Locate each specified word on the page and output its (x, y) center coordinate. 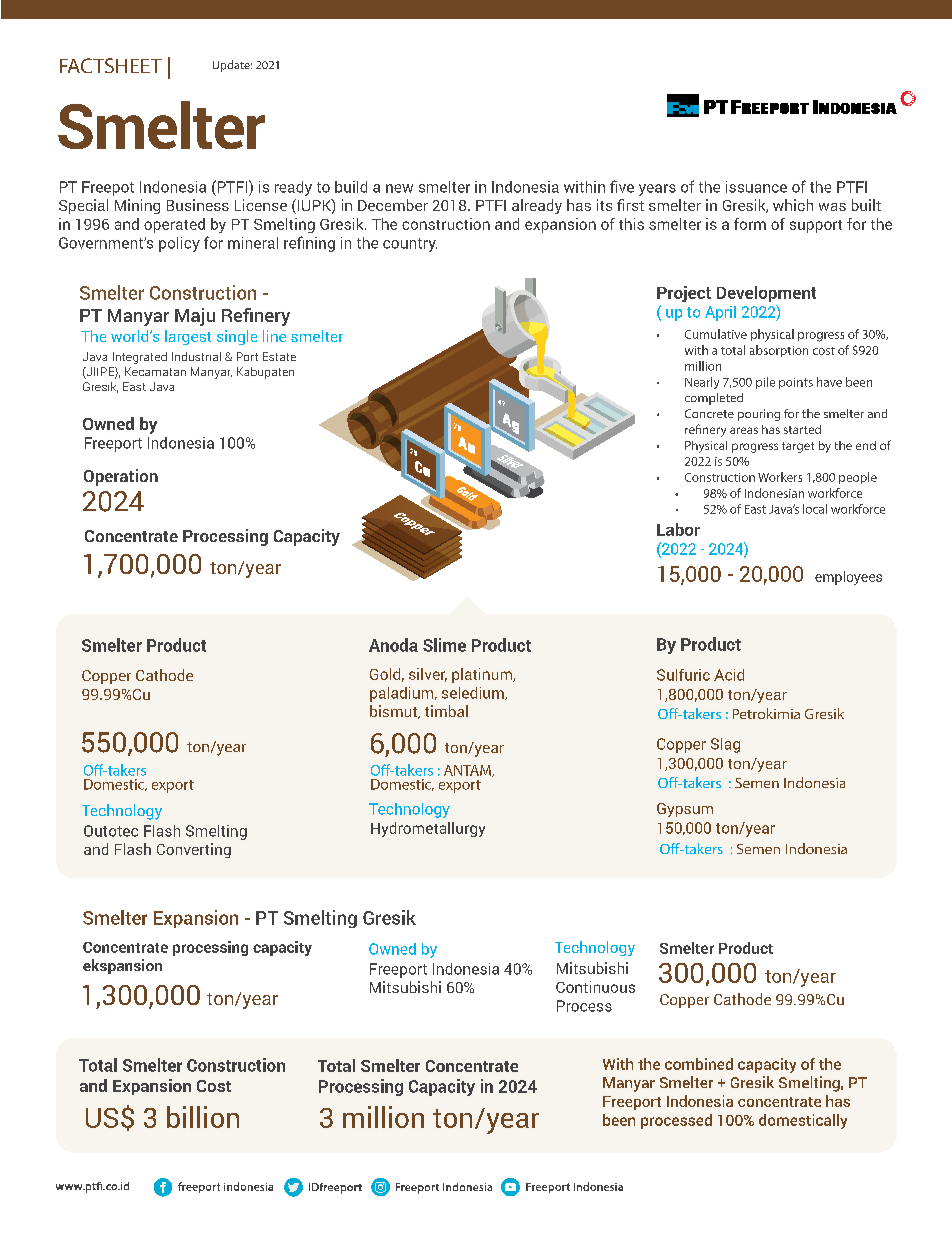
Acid (729, 675)
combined (699, 1064)
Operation (121, 477)
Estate (279, 356)
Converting (194, 850)
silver (428, 675)
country (410, 245)
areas (744, 430)
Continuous (595, 987)
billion (203, 1117)
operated (174, 225)
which (793, 205)
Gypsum (685, 810)
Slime (444, 645)
